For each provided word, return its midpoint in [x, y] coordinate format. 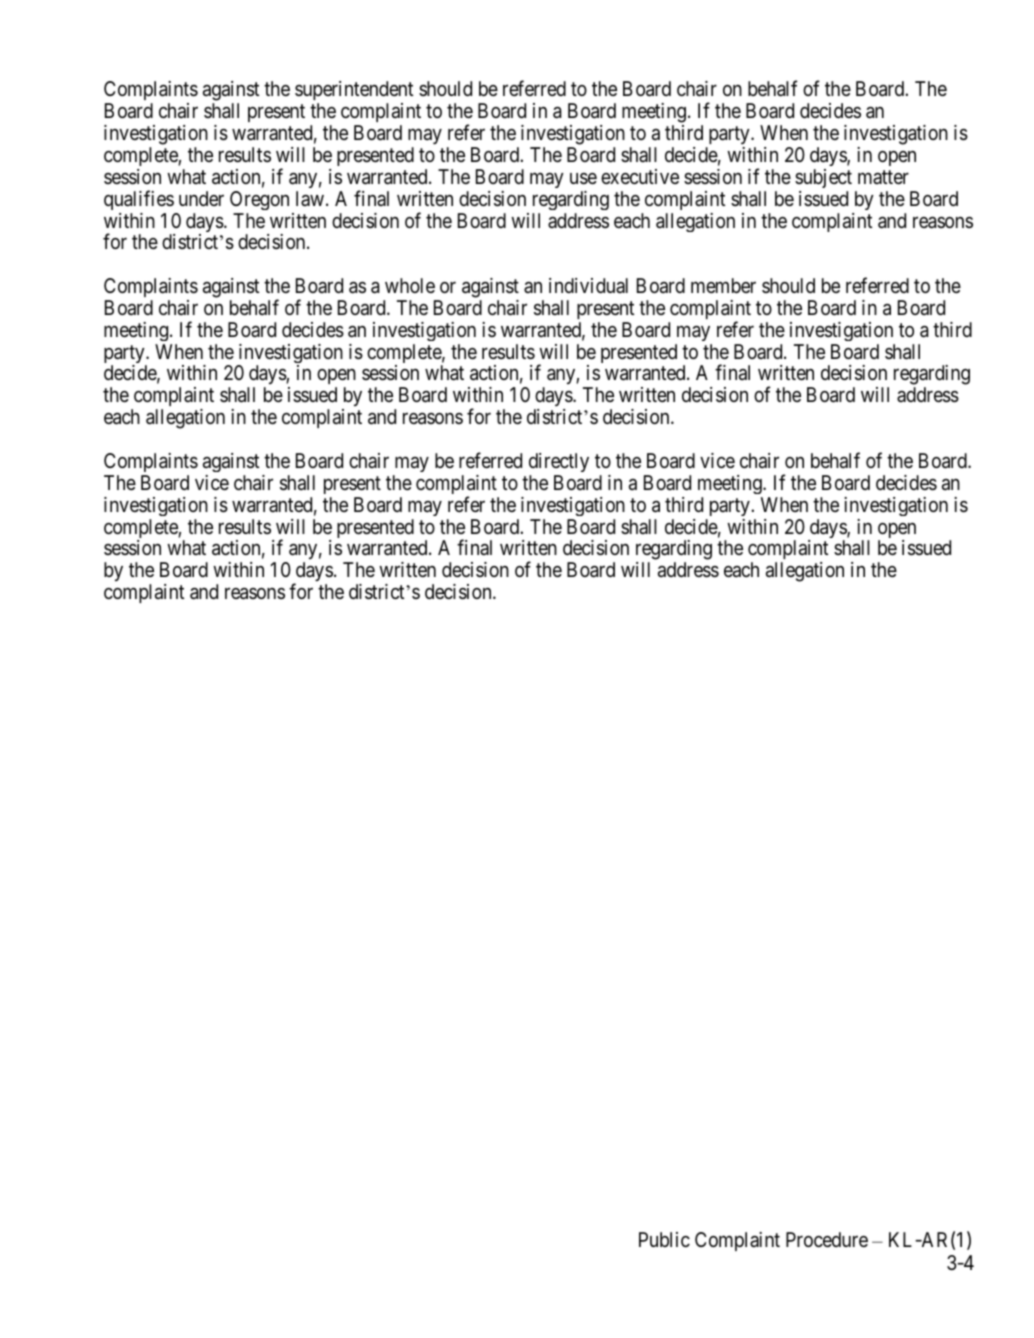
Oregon [259, 200]
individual [588, 285]
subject [823, 178]
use [583, 179]
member [723, 285]
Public [664, 1239]
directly [559, 462]
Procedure [827, 1239]
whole [410, 285]
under [201, 198]
